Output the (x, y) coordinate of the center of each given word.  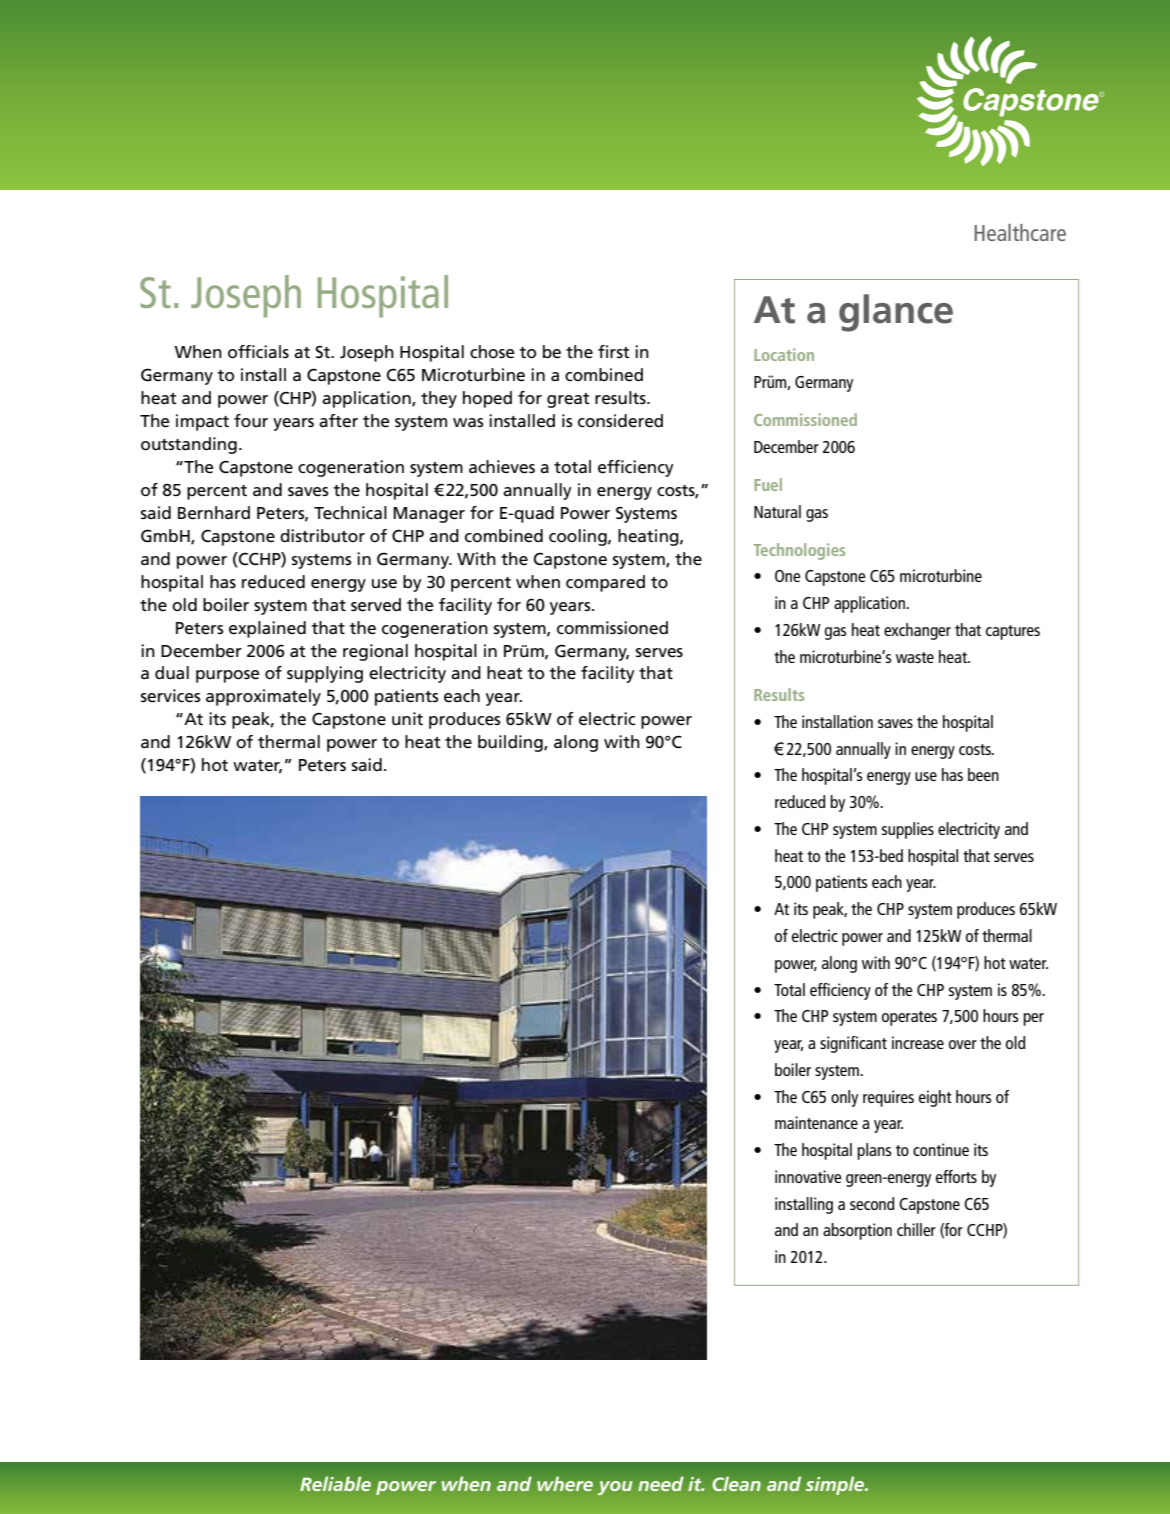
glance (896, 313)
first (614, 351)
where (565, 1483)
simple (836, 1485)
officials (258, 352)
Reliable (335, 1483)
